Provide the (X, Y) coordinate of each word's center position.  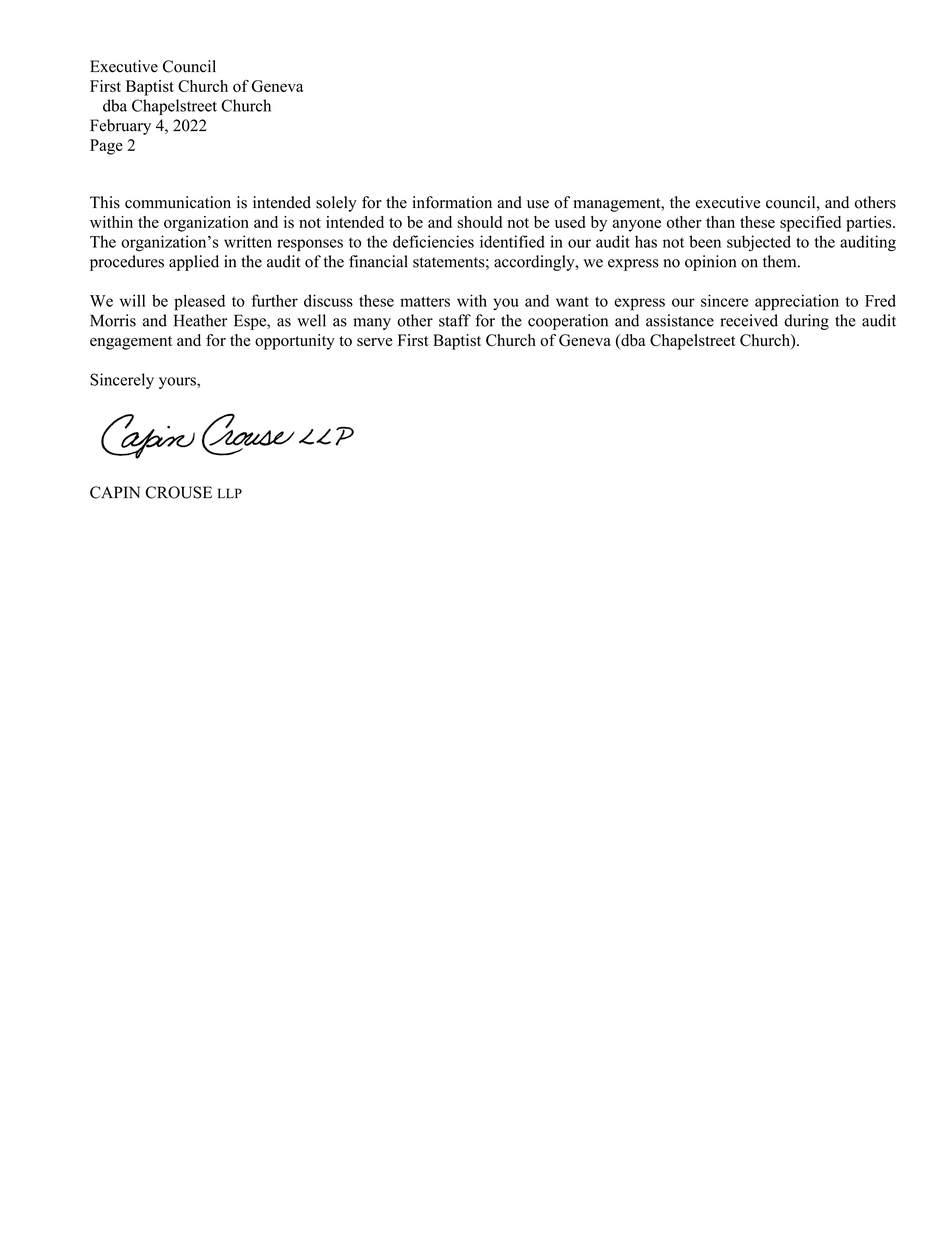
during (806, 322)
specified (810, 224)
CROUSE (178, 492)
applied (194, 263)
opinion (710, 263)
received (749, 320)
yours (178, 383)
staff (455, 320)
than (720, 222)
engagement (131, 343)
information (452, 202)
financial (378, 261)
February (120, 127)
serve (375, 342)
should (480, 222)
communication (178, 202)
